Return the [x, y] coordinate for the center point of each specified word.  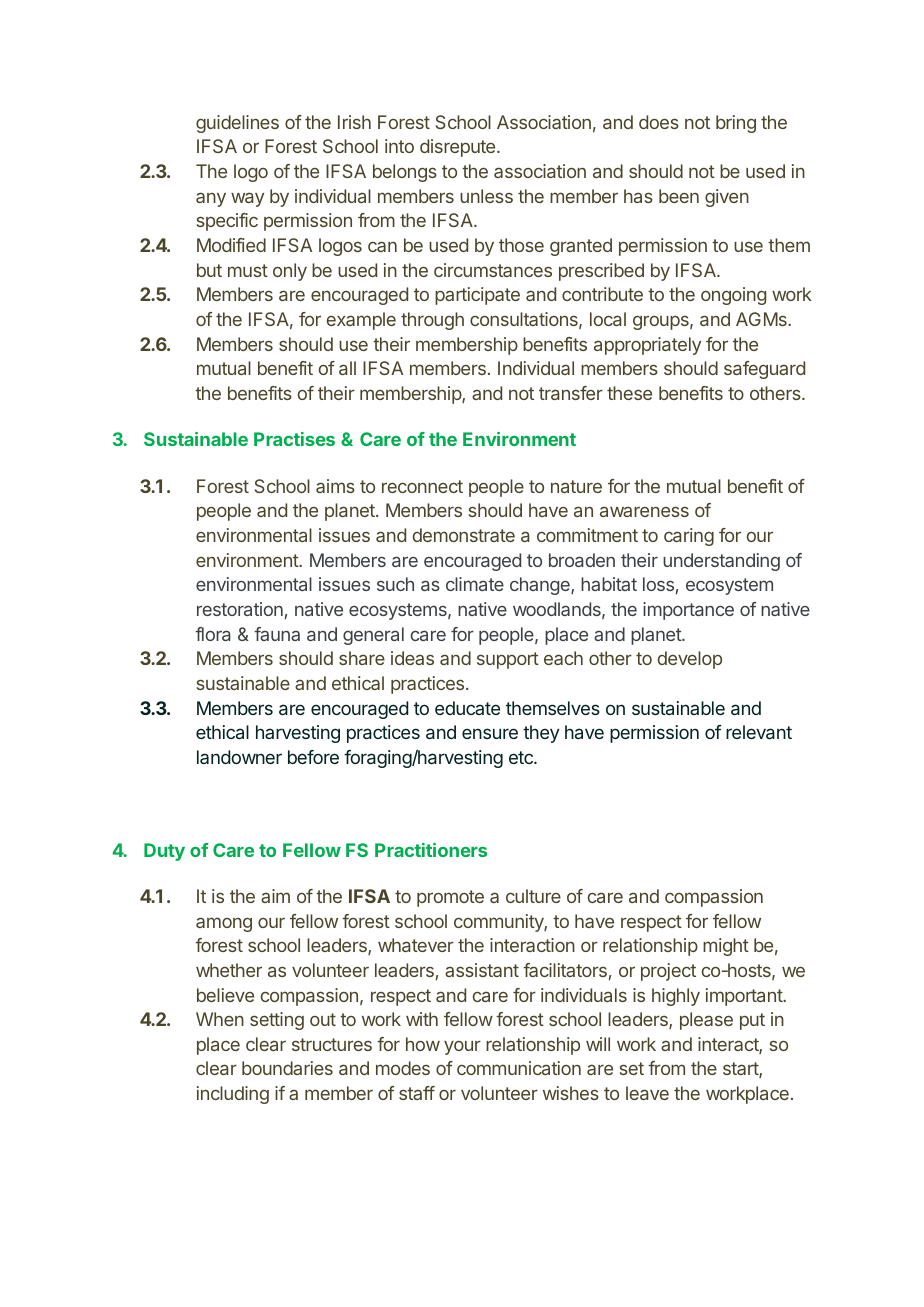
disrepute [459, 148]
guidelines [237, 124]
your [462, 1047]
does [659, 122]
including [233, 1095]
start [741, 1070]
